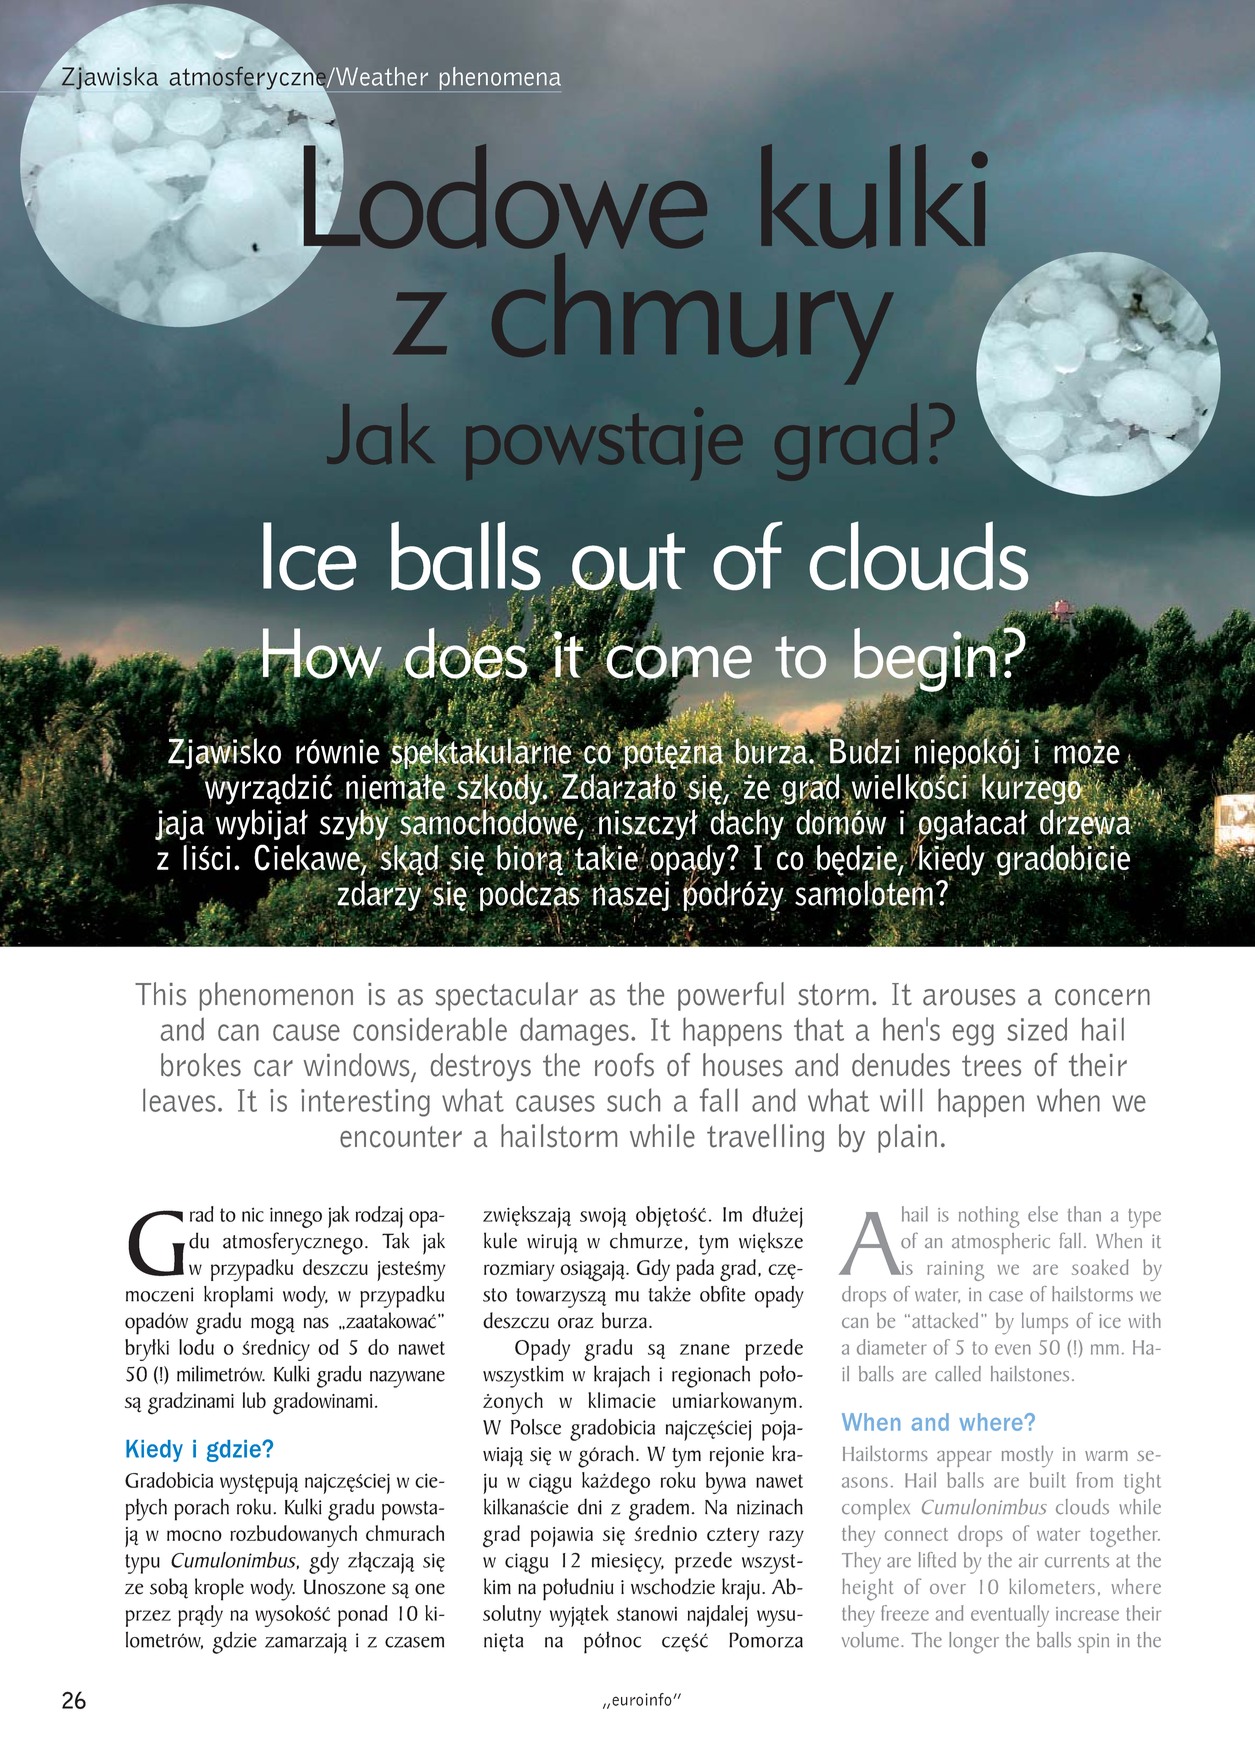  What do you see at coordinates (276, 996) in the document?
I see `phenomenon` at bounding box center [276, 996].
